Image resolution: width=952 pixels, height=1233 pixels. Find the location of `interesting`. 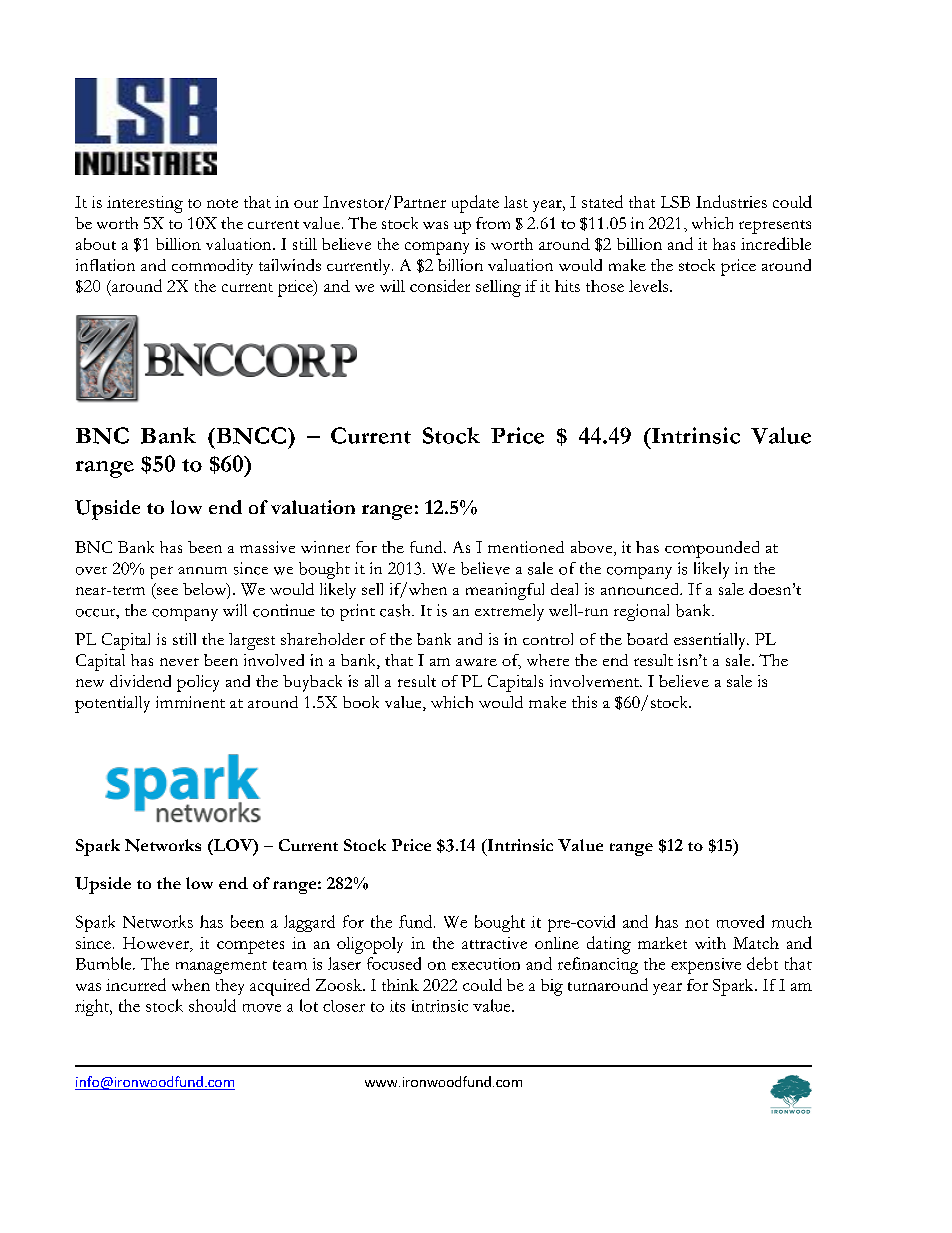

interesting is located at coordinates (145, 204).
